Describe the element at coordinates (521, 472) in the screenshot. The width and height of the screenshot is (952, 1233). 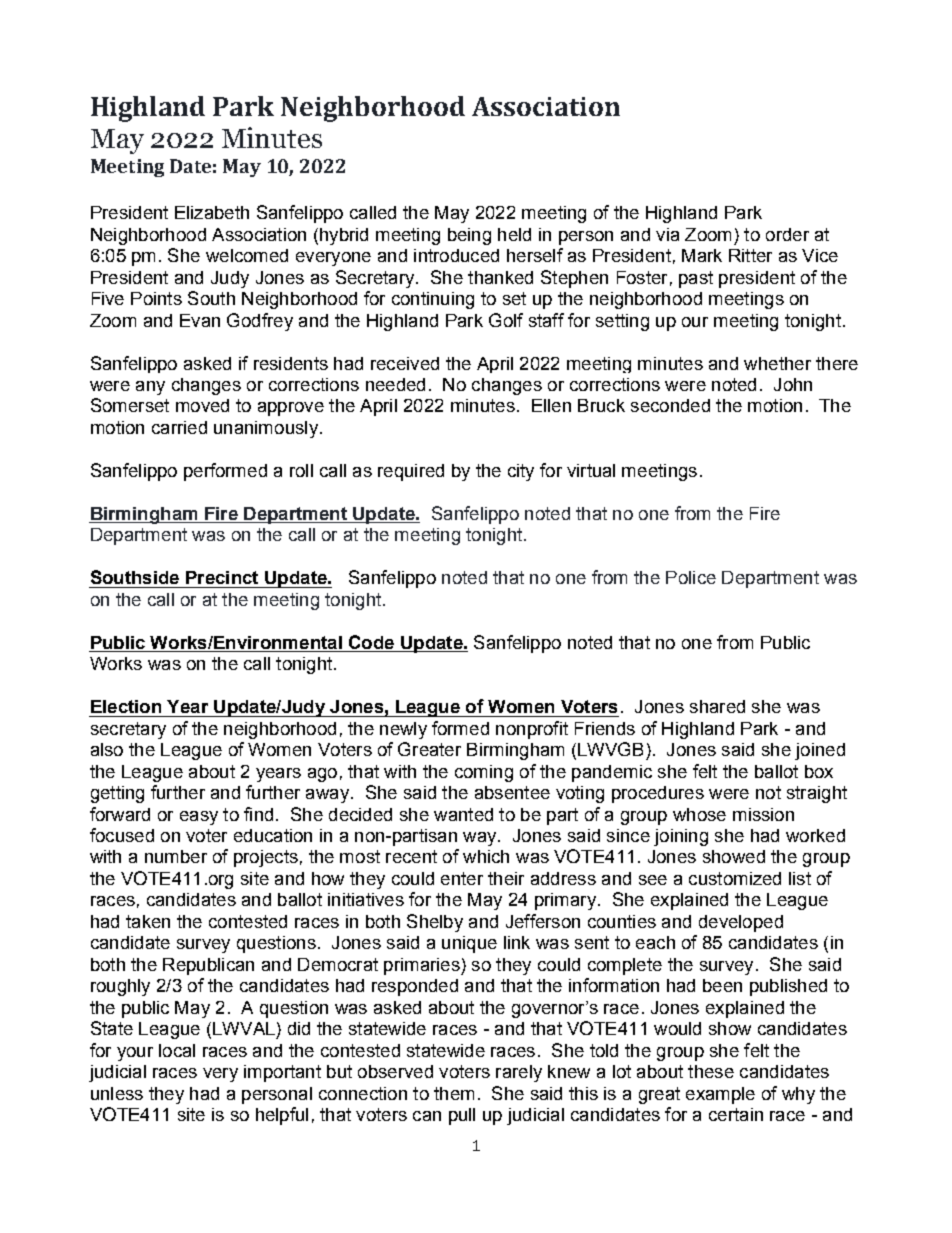
I see `city` at that location.
